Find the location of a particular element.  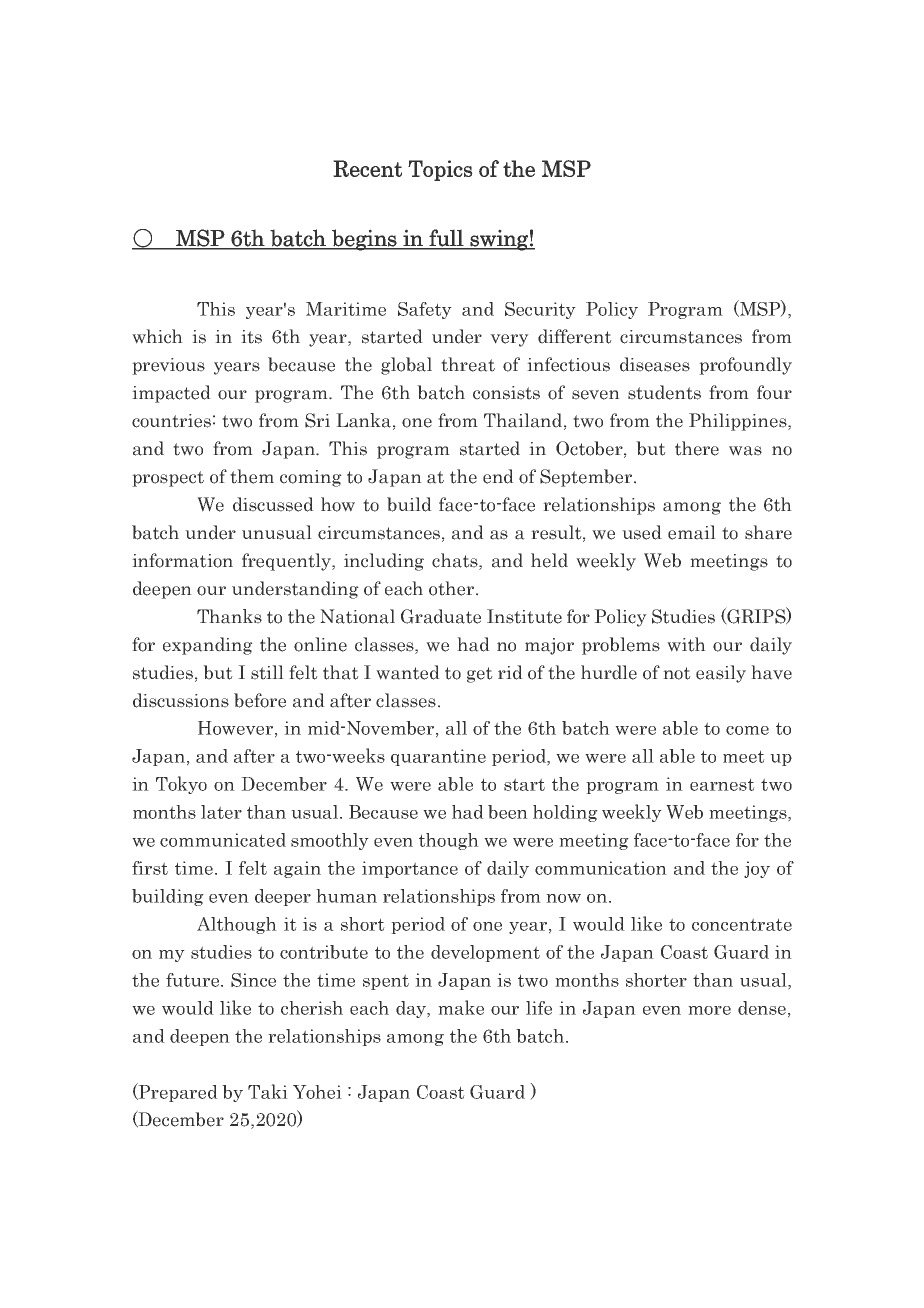

make is located at coordinates (461, 1007).
